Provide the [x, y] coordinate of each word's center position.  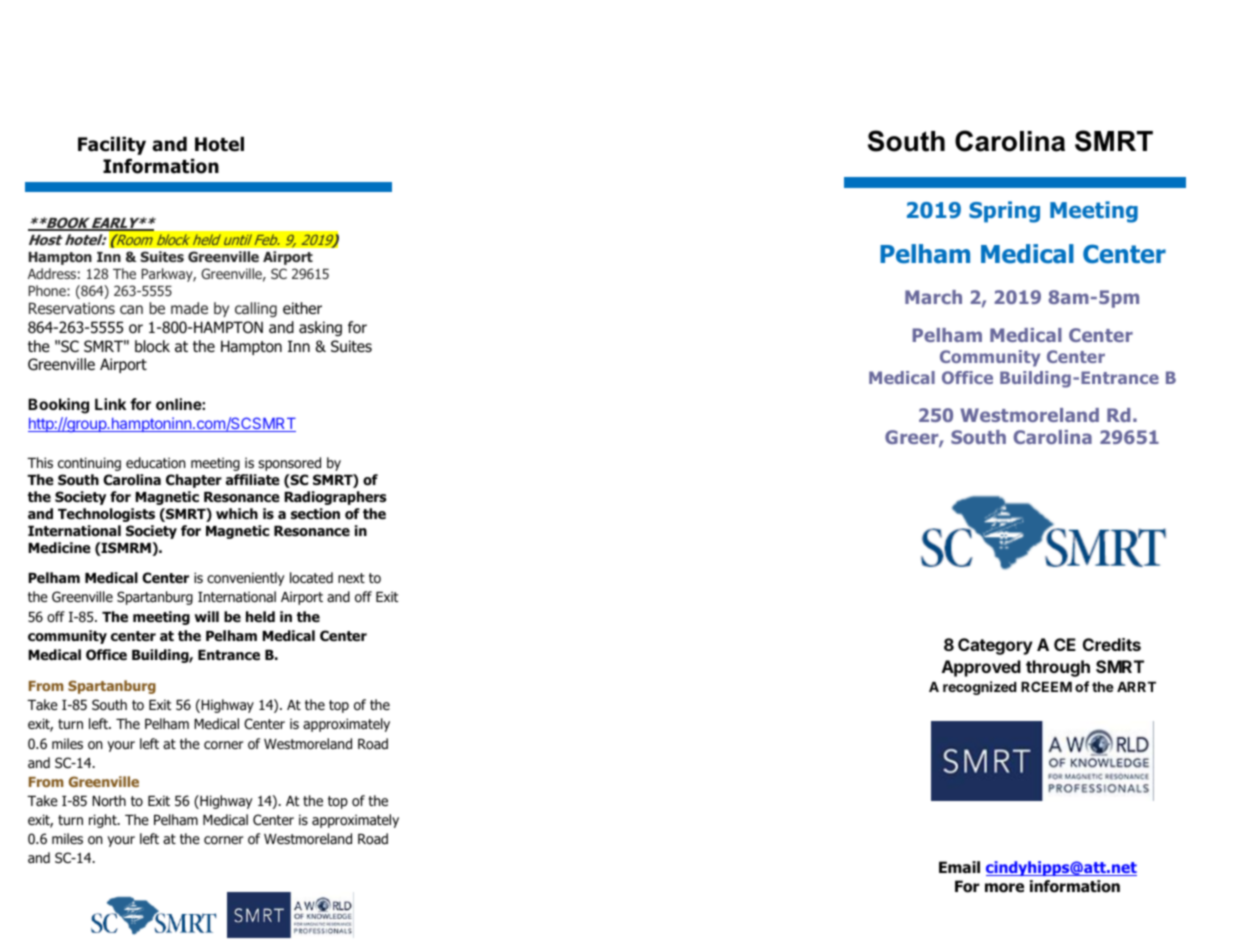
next [351, 578]
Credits [1112, 644]
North [109, 800]
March [933, 297]
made [189, 308]
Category [995, 646]
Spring [1004, 212]
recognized [980, 688]
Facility [112, 146]
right [104, 821]
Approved [981, 668]
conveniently [246, 579]
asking [320, 328]
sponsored [289, 464]
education [155, 463]
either [302, 308]
